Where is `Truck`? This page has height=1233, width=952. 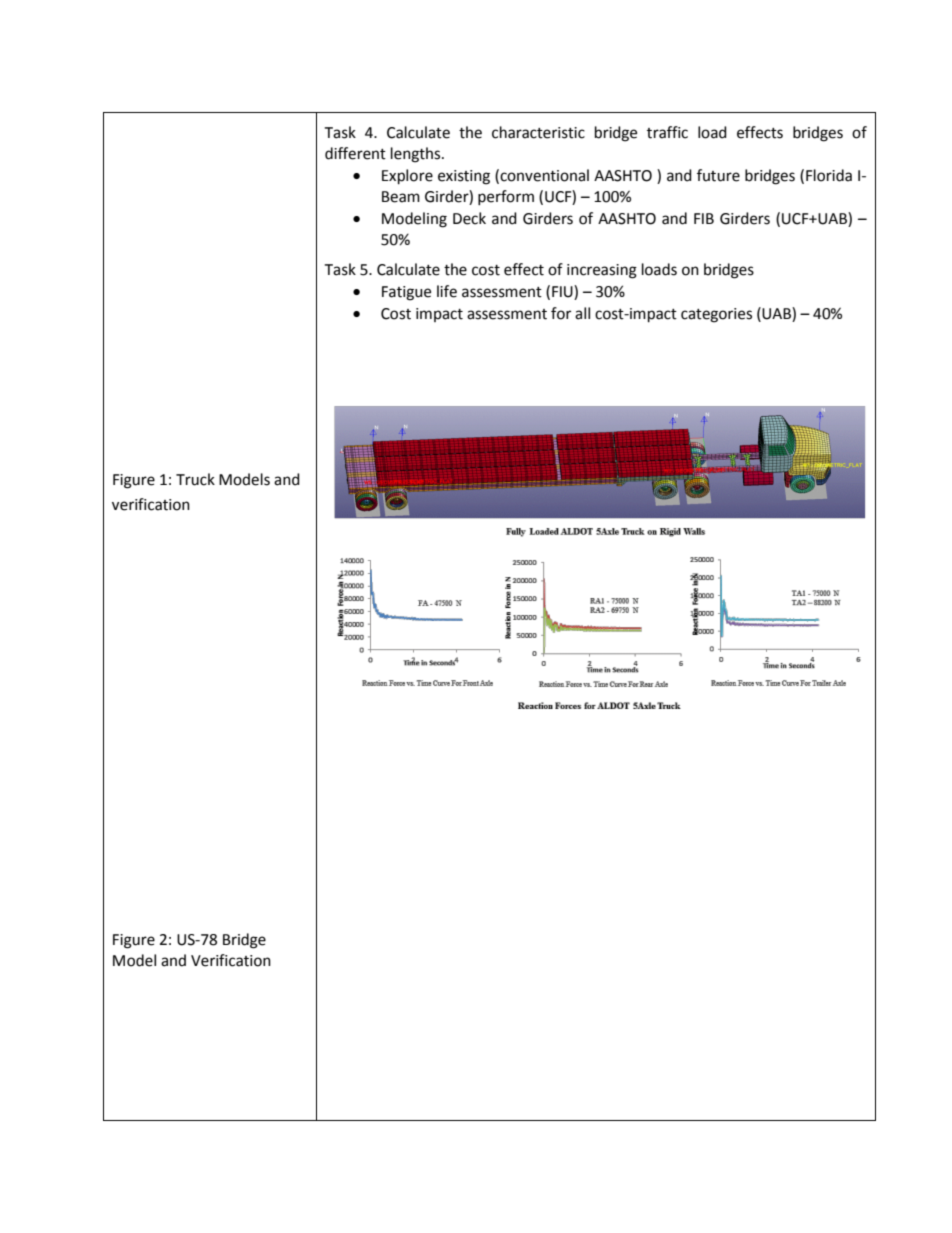 Truck is located at coordinates (195, 479).
